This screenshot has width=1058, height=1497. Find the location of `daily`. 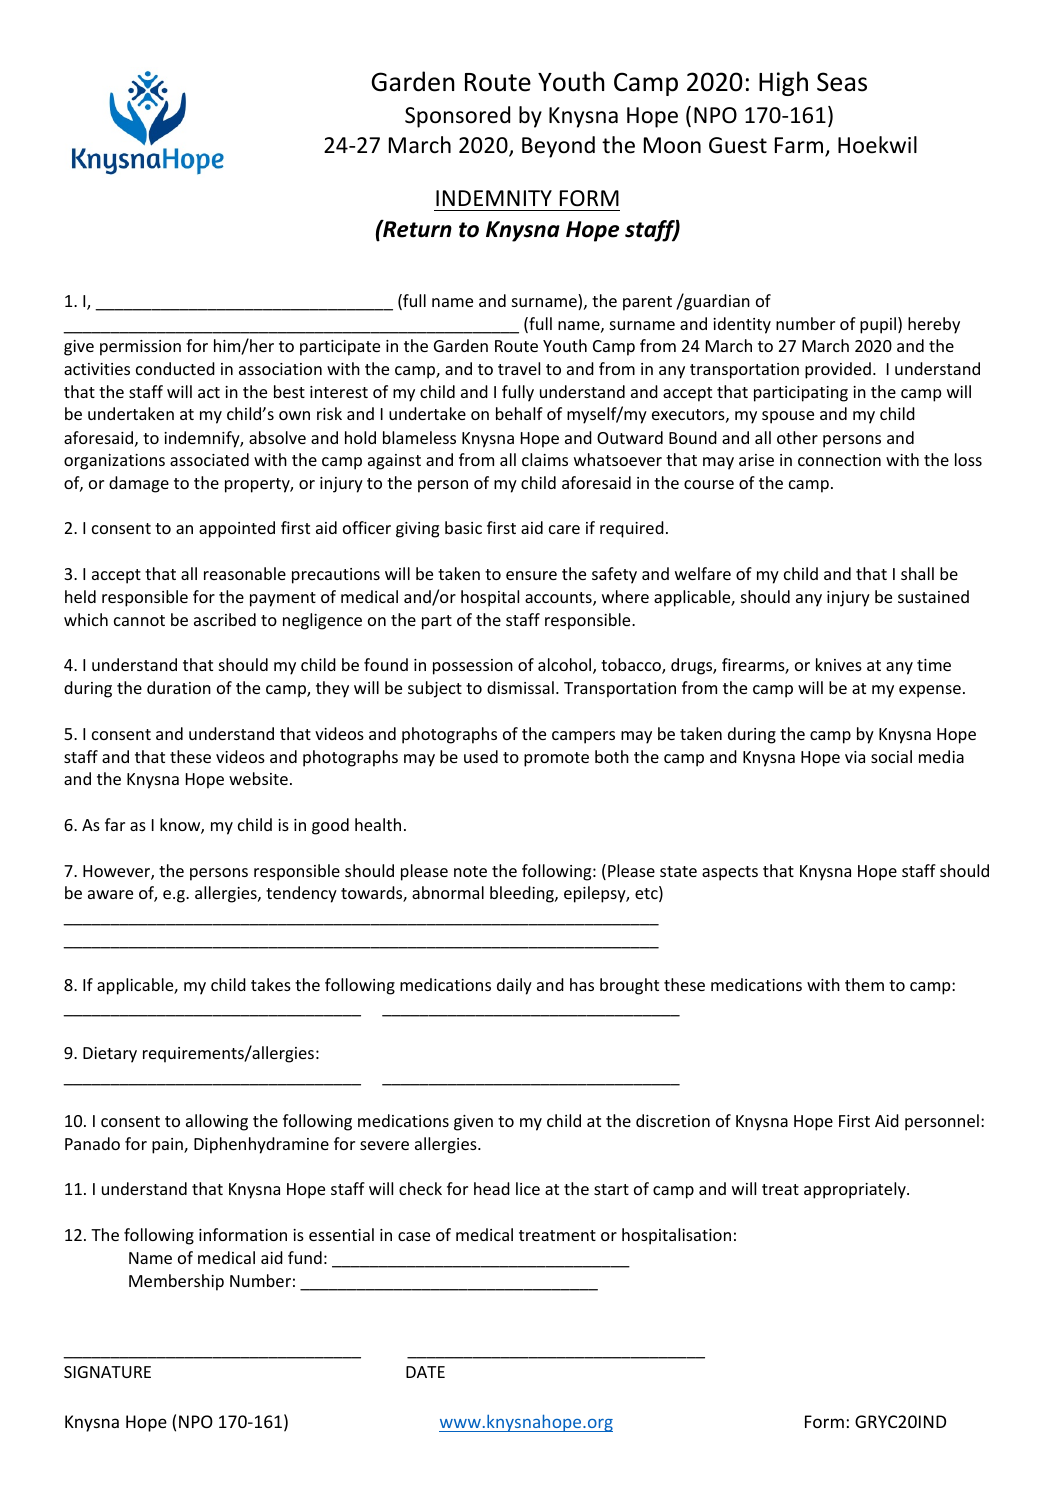

daily is located at coordinates (514, 986).
